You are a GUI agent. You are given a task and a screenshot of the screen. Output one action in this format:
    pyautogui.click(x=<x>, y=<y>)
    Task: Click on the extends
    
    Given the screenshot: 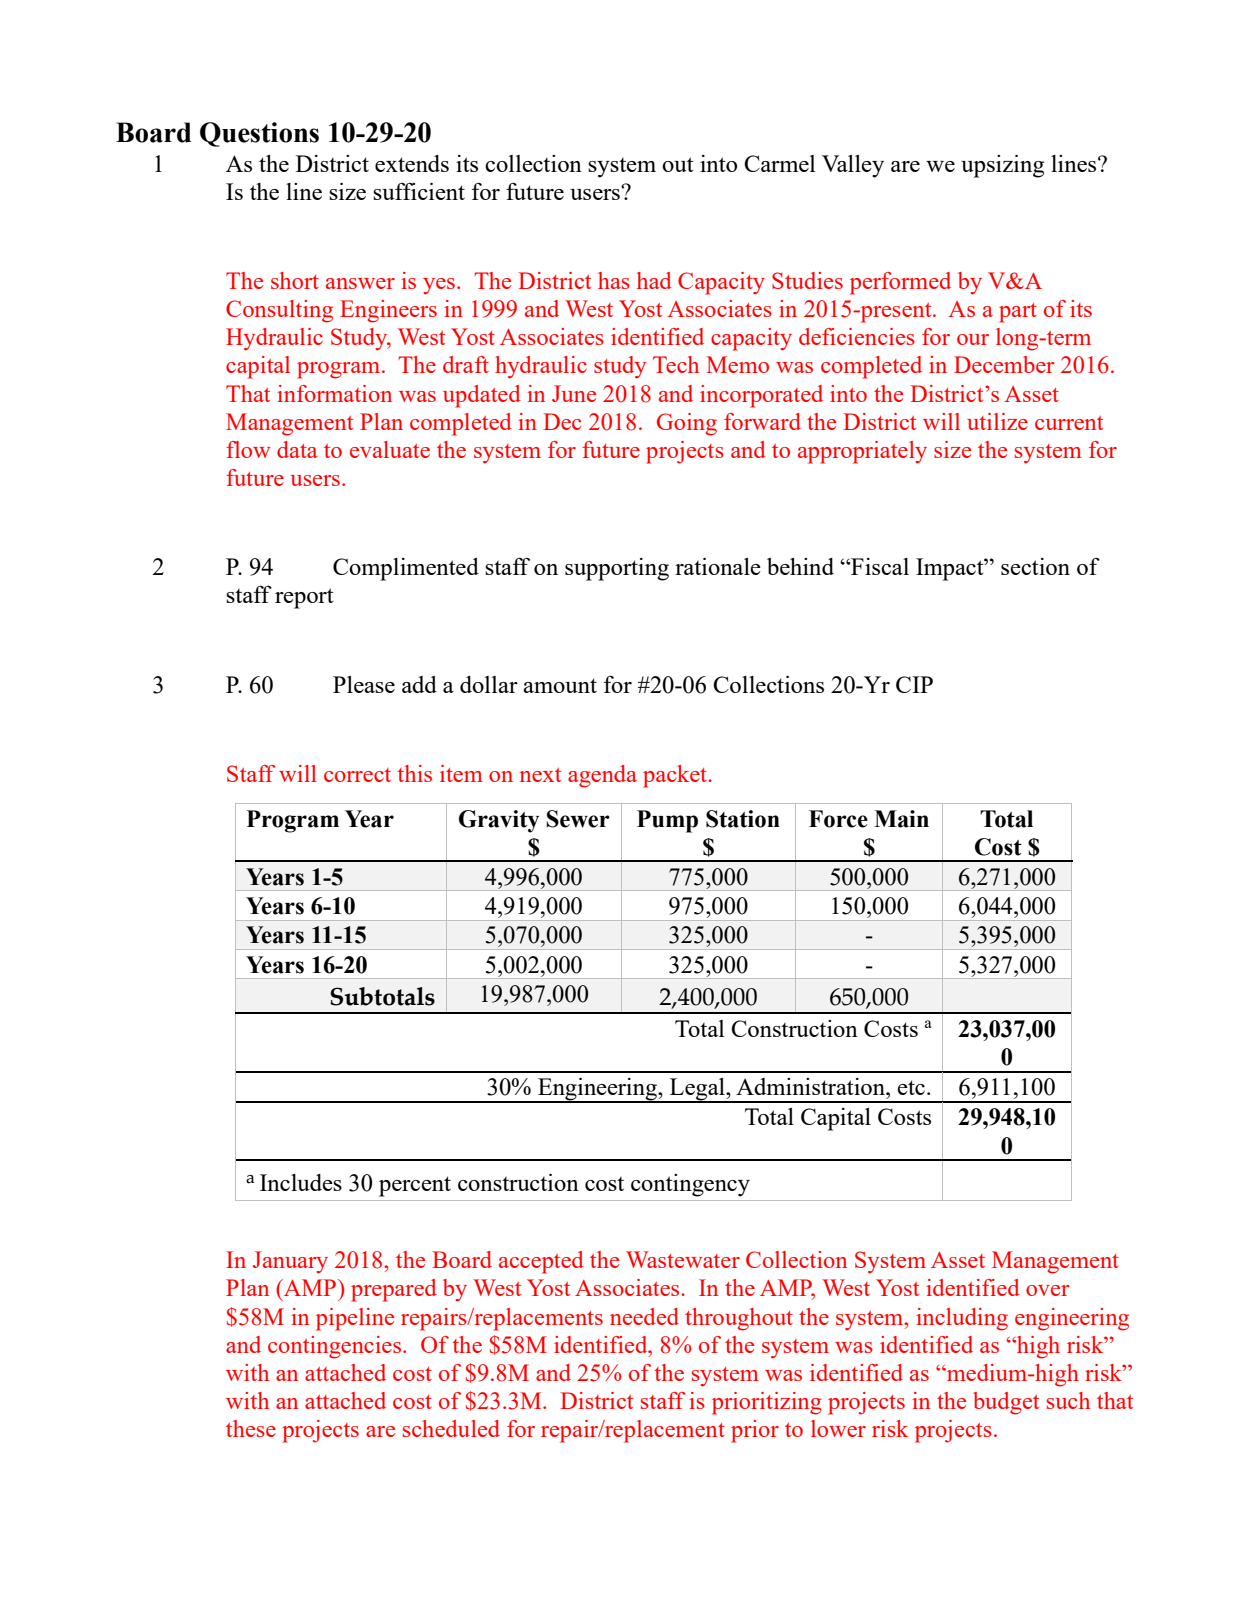 What is the action you would take?
    pyautogui.click(x=412, y=163)
